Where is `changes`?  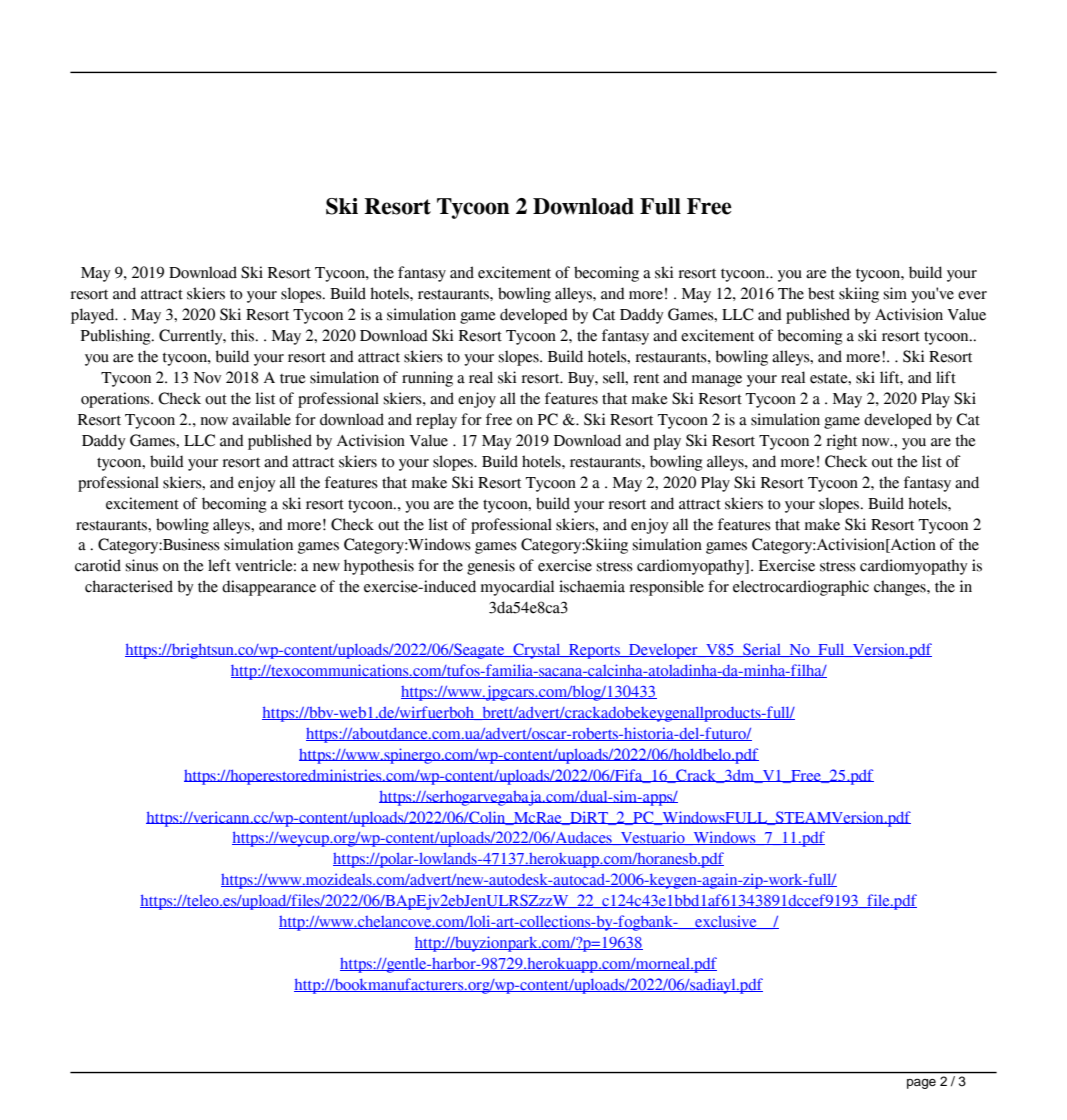 changes is located at coordinates (901, 588).
